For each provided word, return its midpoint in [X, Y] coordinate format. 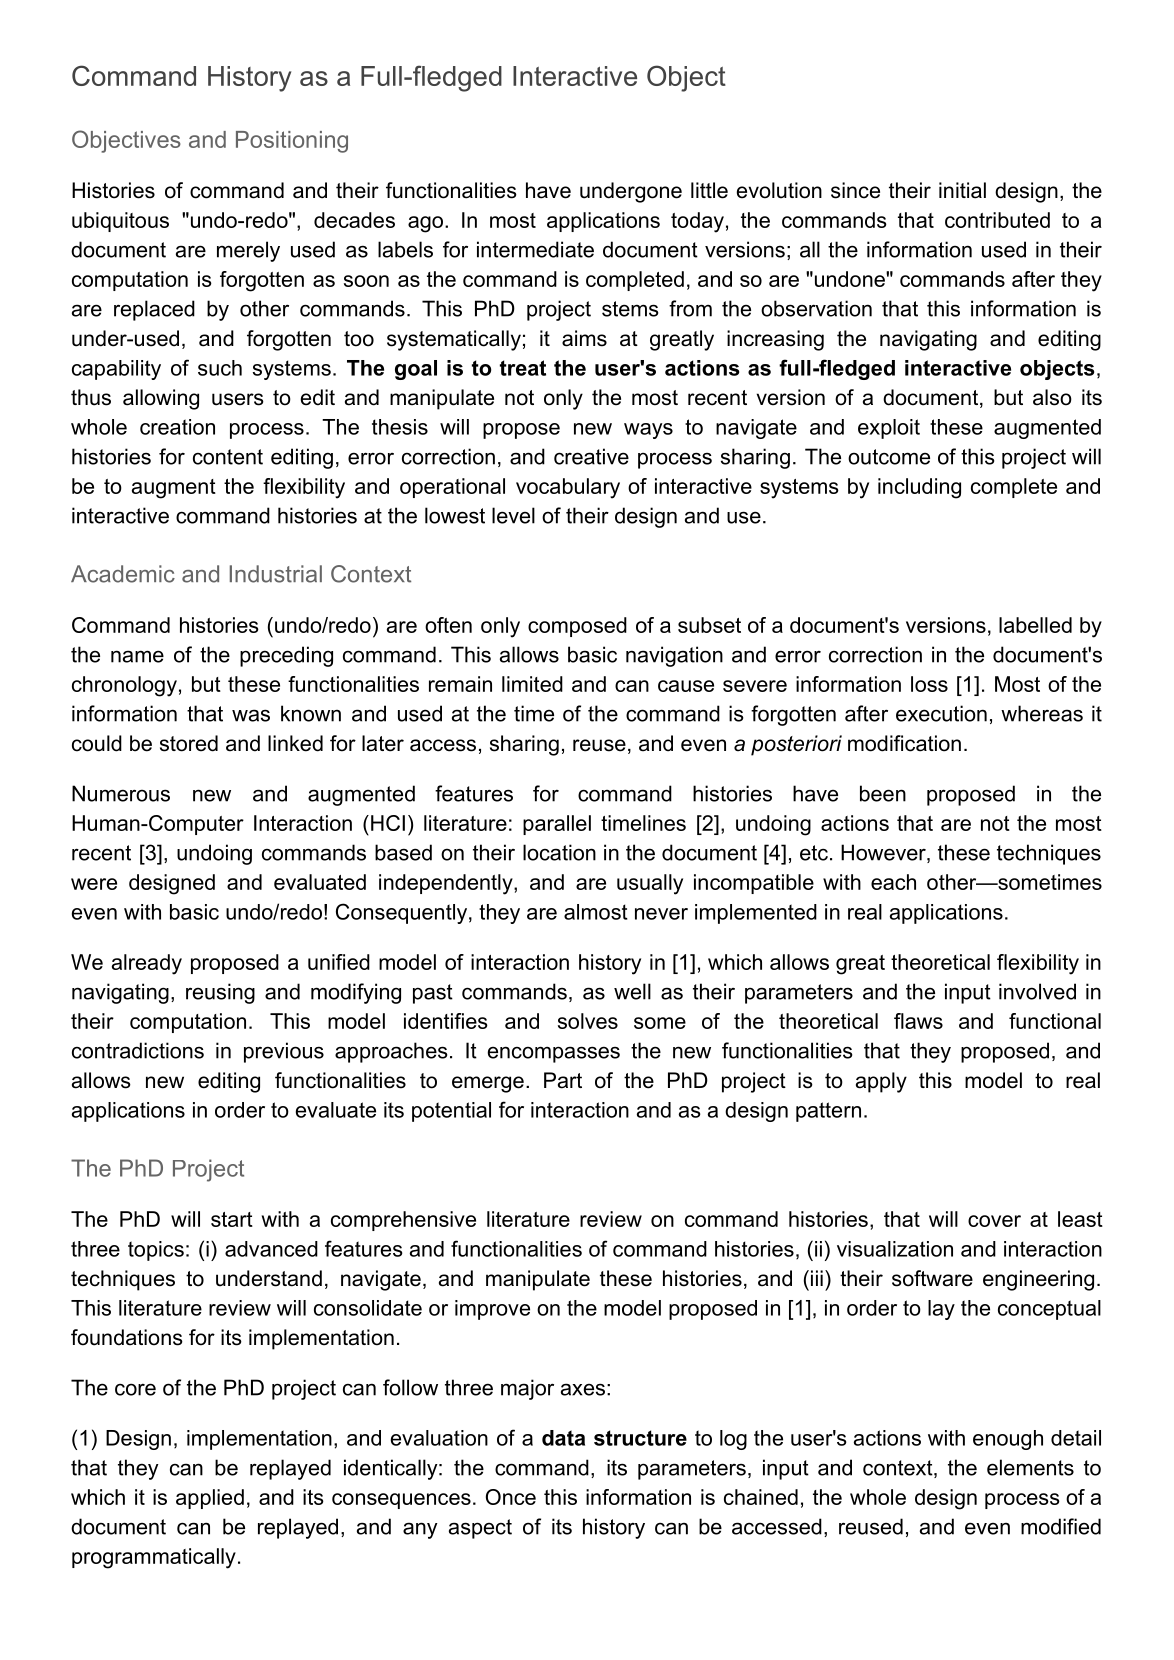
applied [210, 1499]
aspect [480, 1529]
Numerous [121, 793]
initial [962, 190]
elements [1030, 1467]
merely [248, 251]
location [559, 852]
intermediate [535, 249]
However [884, 853]
